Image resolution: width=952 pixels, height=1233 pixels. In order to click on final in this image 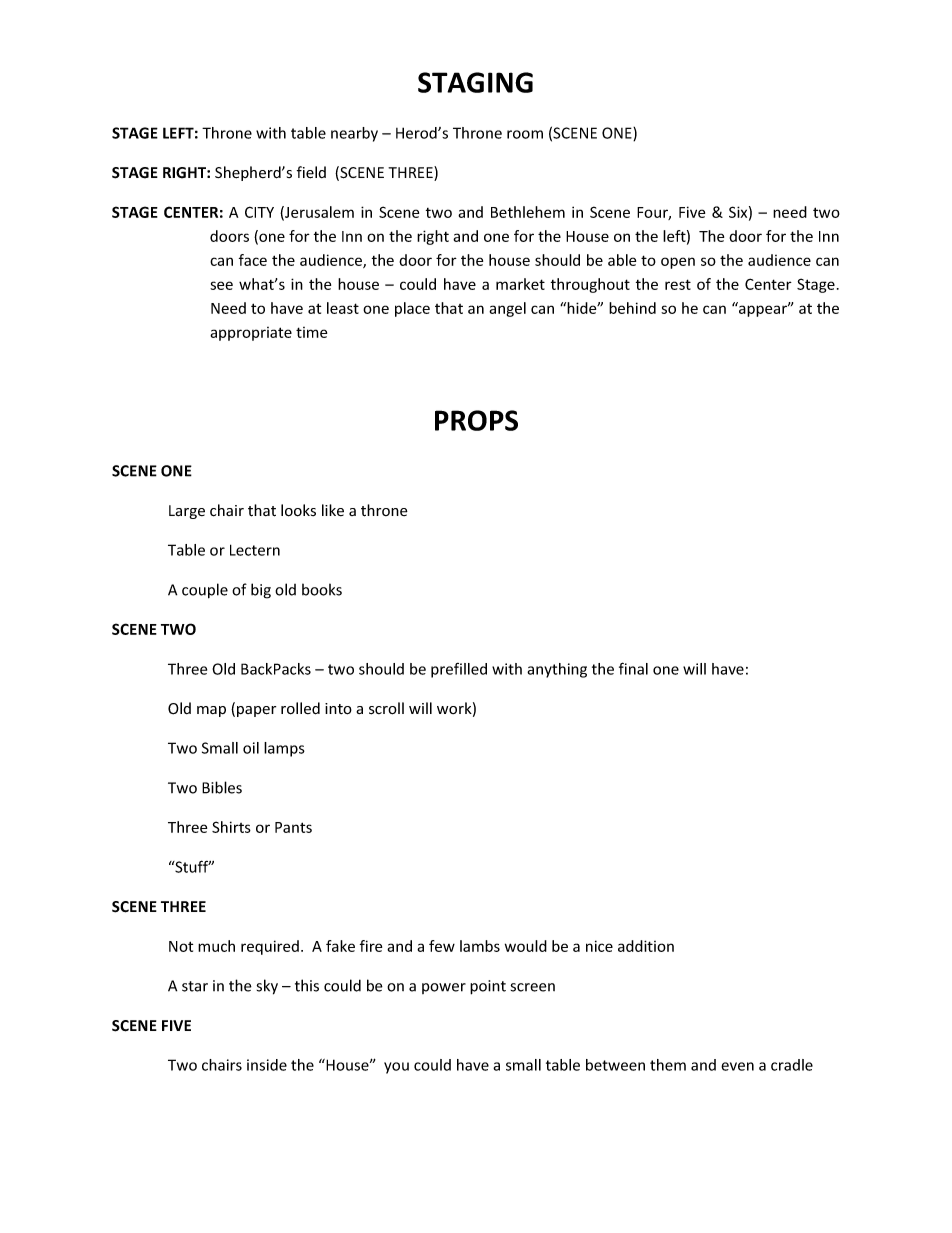, I will do `click(633, 668)`.
